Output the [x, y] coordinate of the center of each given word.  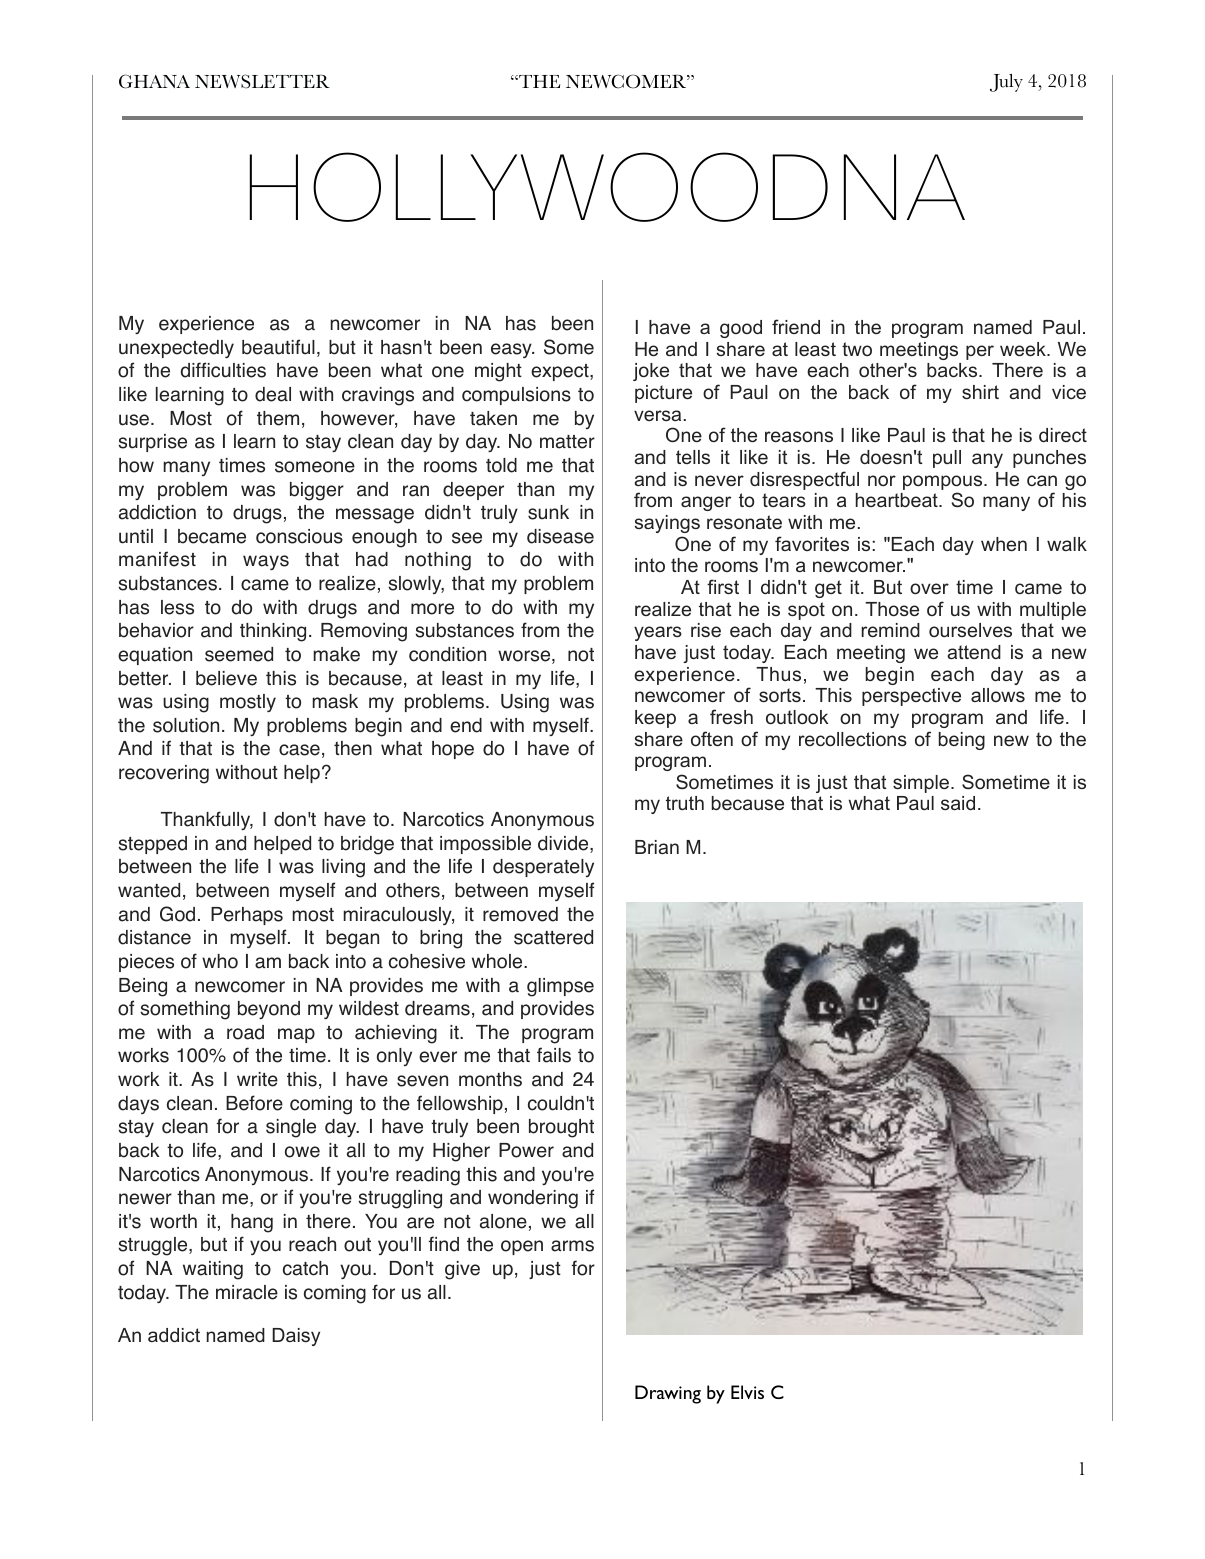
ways [266, 562]
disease [560, 536]
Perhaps [247, 916]
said [958, 803]
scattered [553, 937]
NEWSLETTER [262, 81]
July [1006, 83]
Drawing [668, 1394]
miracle [247, 1292]
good [741, 329]
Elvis [747, 1392]
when [1004, 544]
